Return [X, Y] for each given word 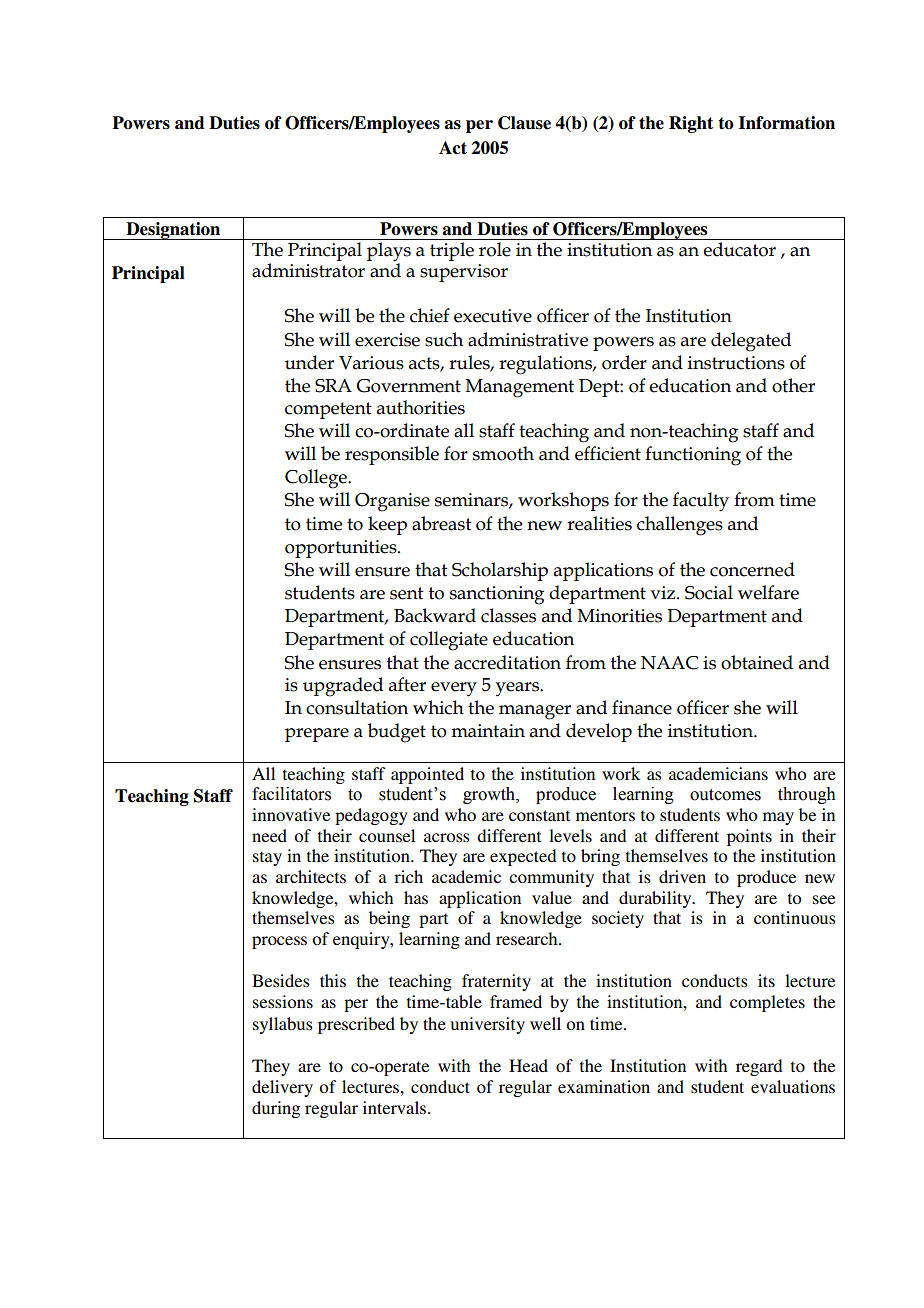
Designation [173, 231]
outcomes [725, 795]
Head [528, 1065]
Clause [524, 123]
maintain [488, 731]
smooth [503, 453]
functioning [693, 456]
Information [787, 123]
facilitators [291, 794]
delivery [282, 1088]
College [317, 479]
